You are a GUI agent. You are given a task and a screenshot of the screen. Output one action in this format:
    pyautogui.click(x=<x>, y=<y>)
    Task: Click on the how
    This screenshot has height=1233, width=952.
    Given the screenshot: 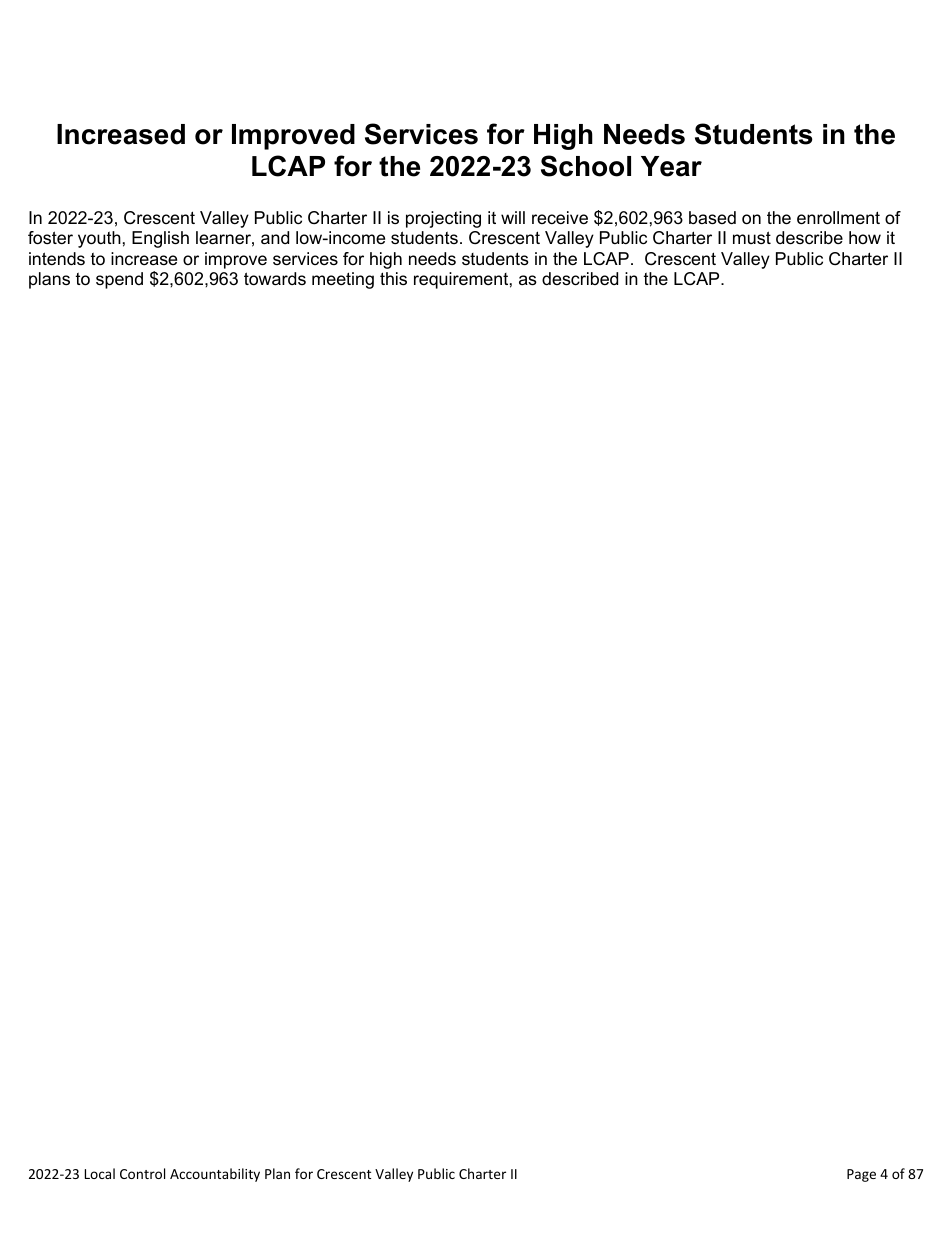 What is the action you would take?
    pyautogui.click(x=865, y=237)
